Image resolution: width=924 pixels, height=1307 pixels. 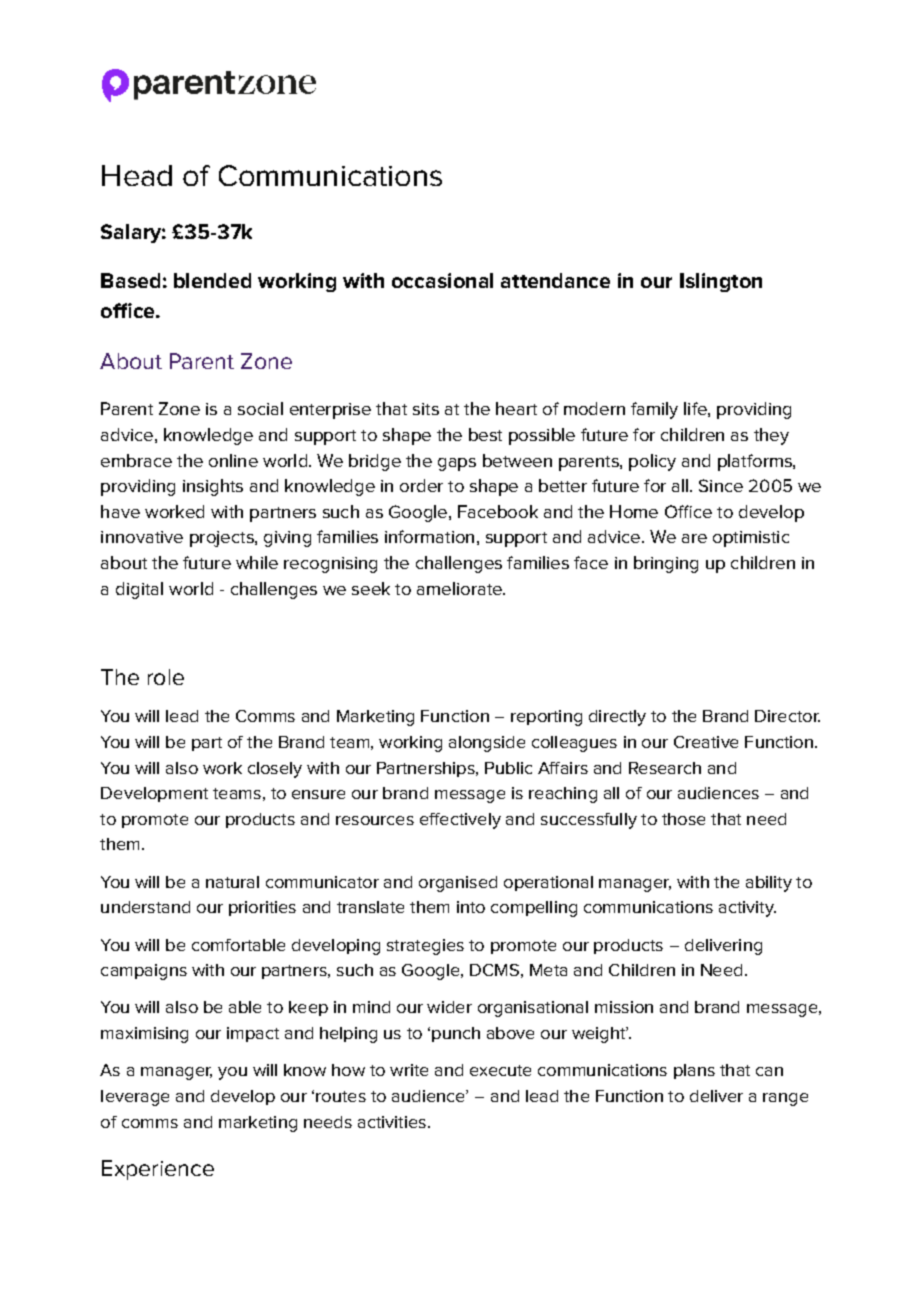 What do you see at coordinates (485, 434) in the page?
I see `best` at bounding box center [485, 434].
